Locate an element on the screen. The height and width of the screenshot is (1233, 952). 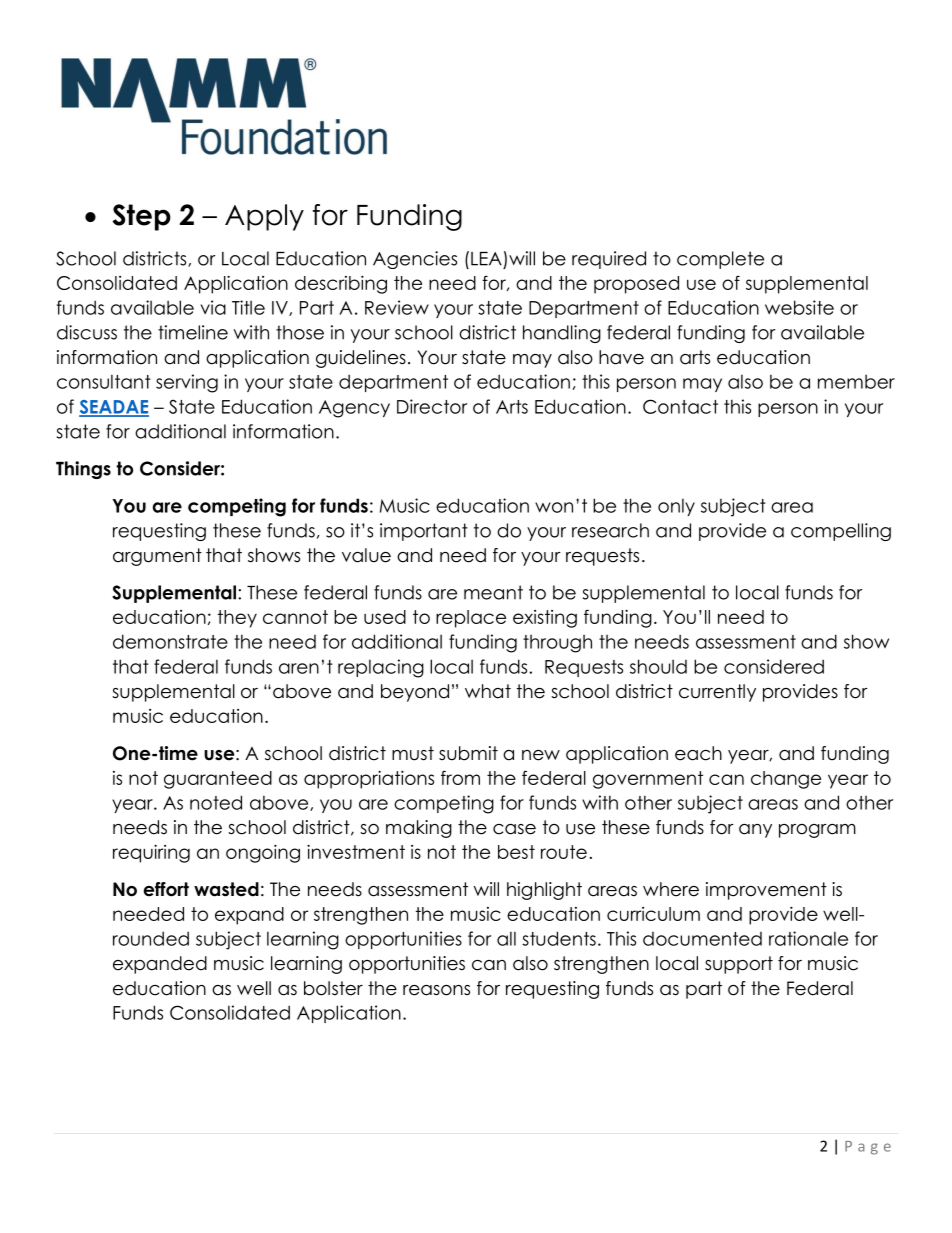
should is located at coordinates (658, 666).
